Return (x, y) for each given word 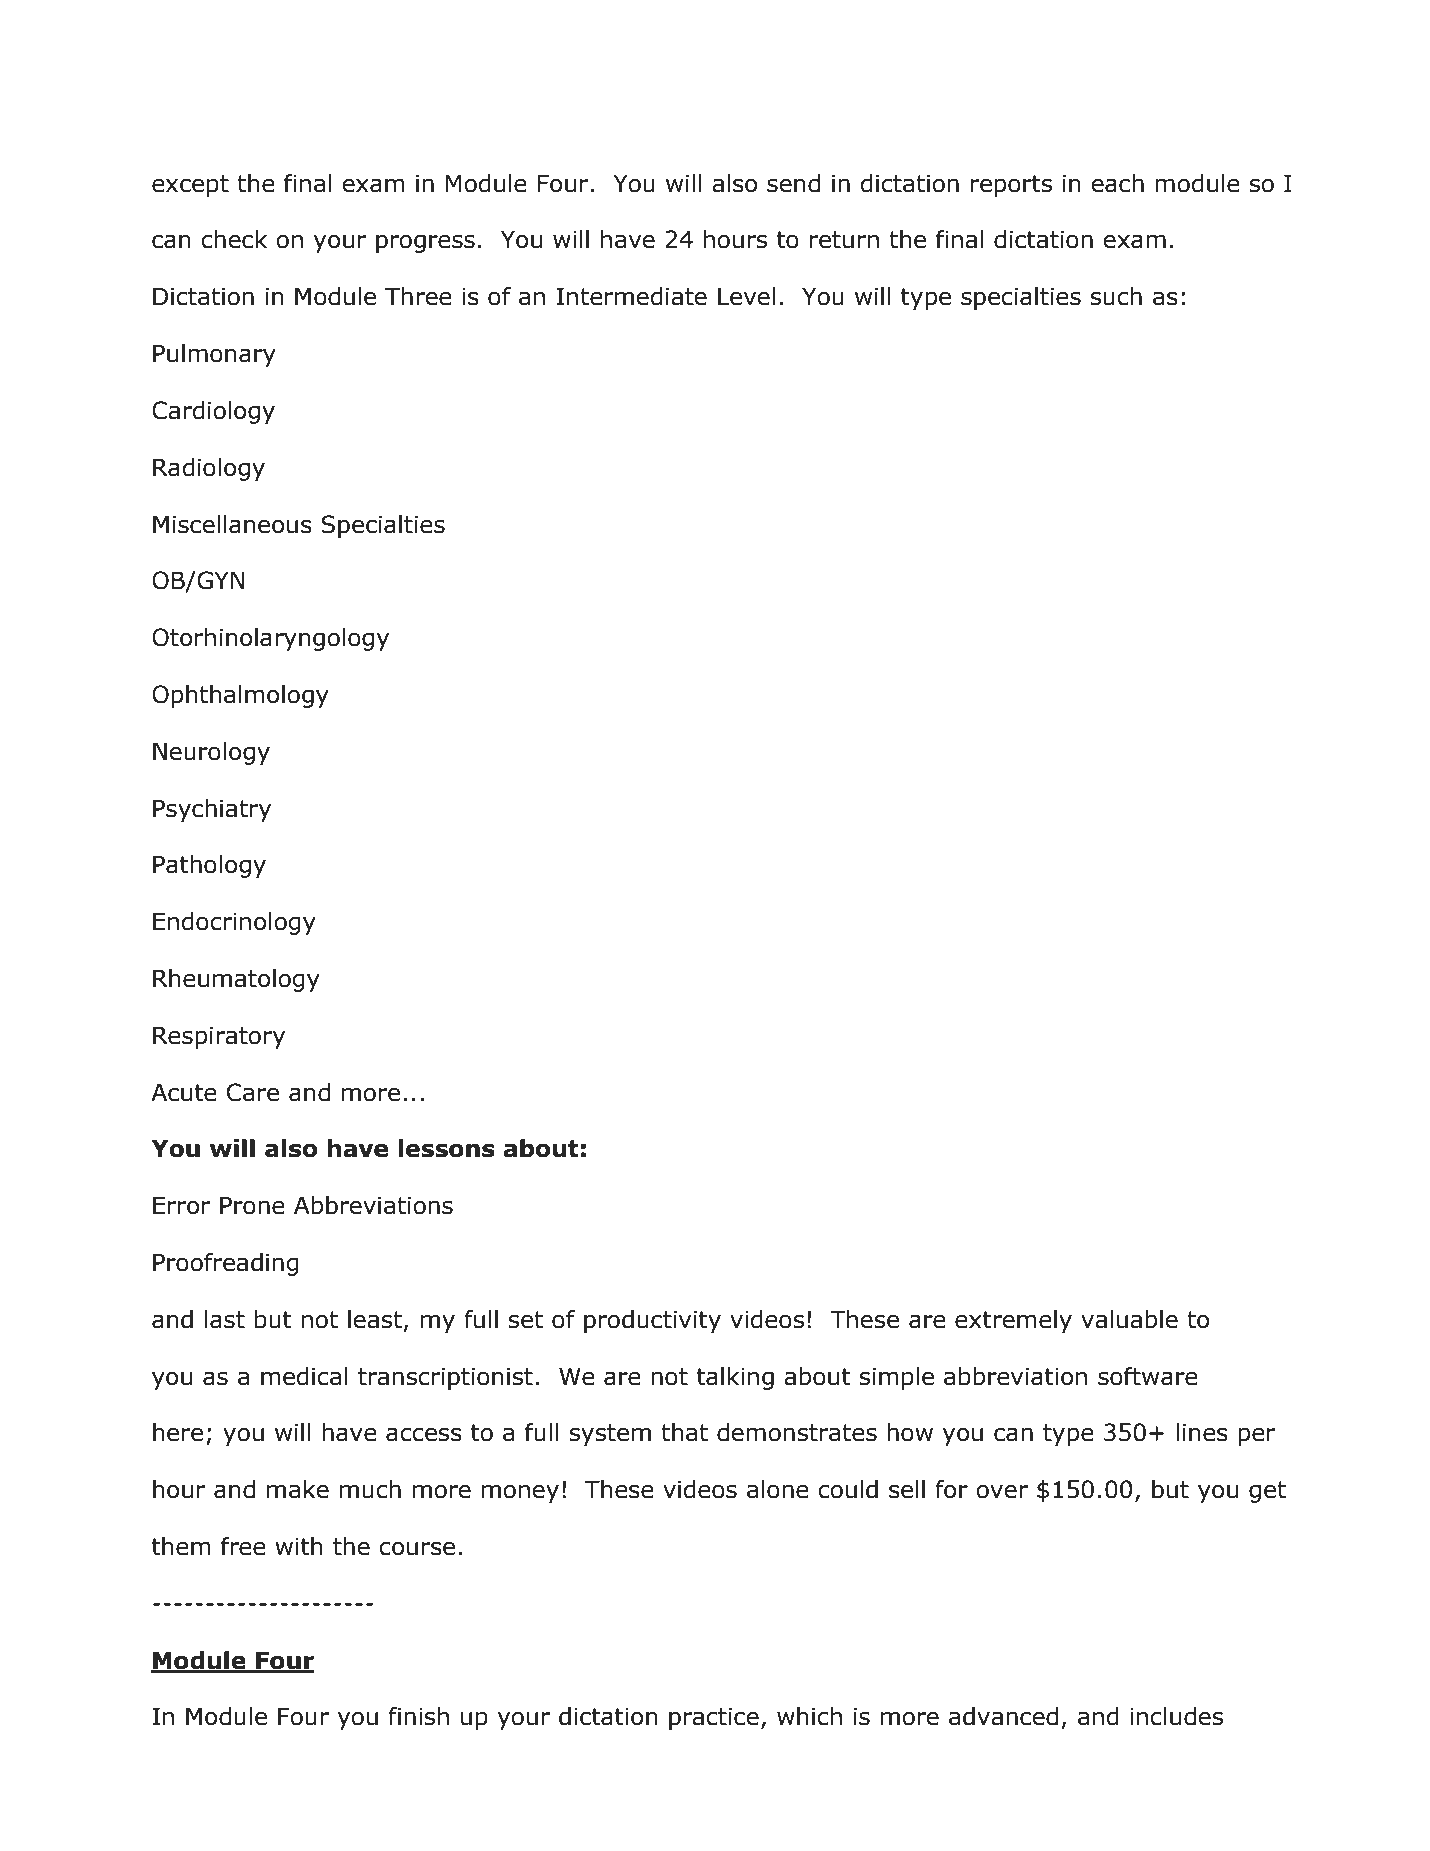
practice (714, 1718)
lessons (447, 1148)
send (793, 183)
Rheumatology (236, 980)
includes (1176, 1716)
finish (418, 1716)
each (1117, 183)
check (234, 239)
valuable (1129, 1319)
